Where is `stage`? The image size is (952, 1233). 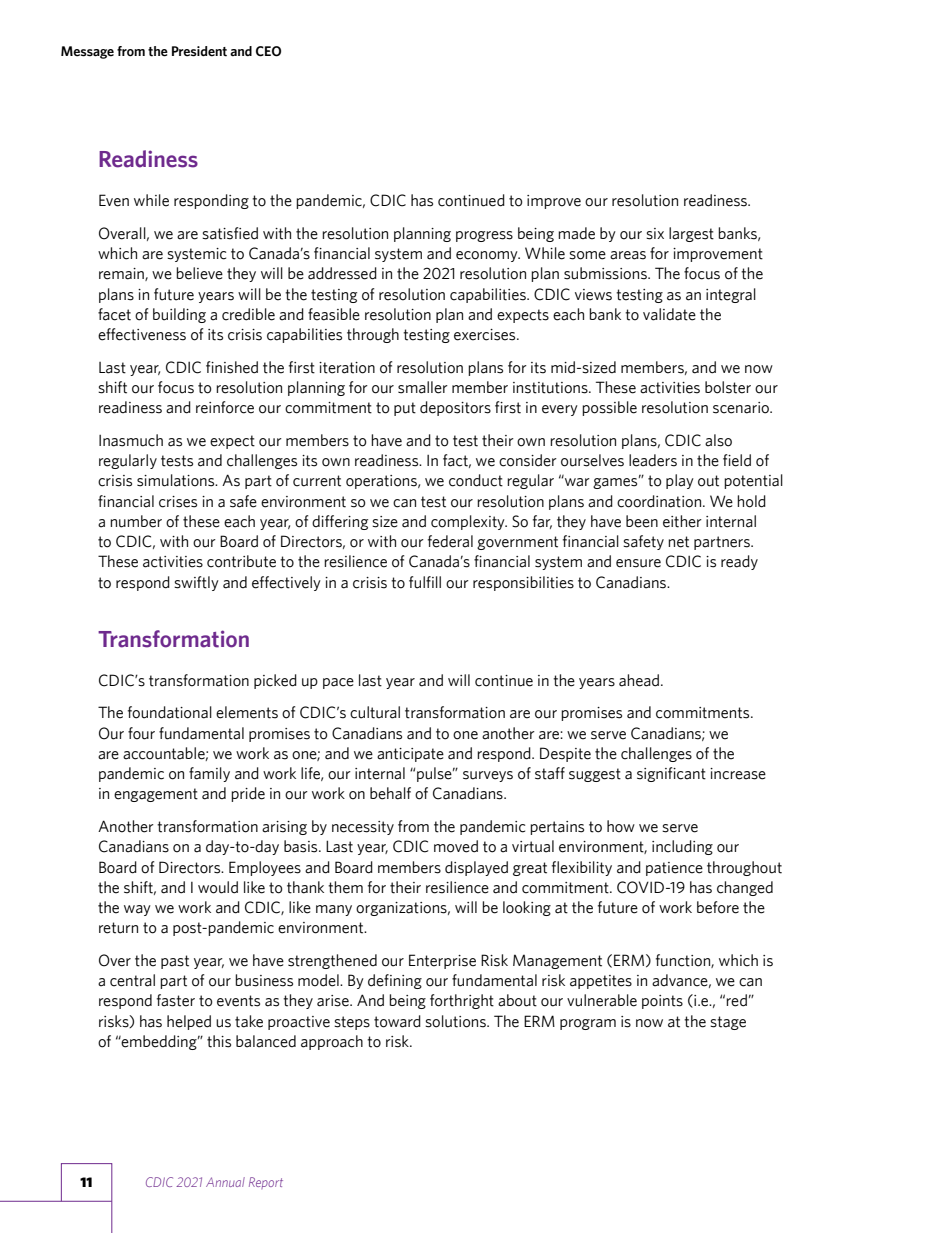
stage is located at coordinates (728, 1023).
